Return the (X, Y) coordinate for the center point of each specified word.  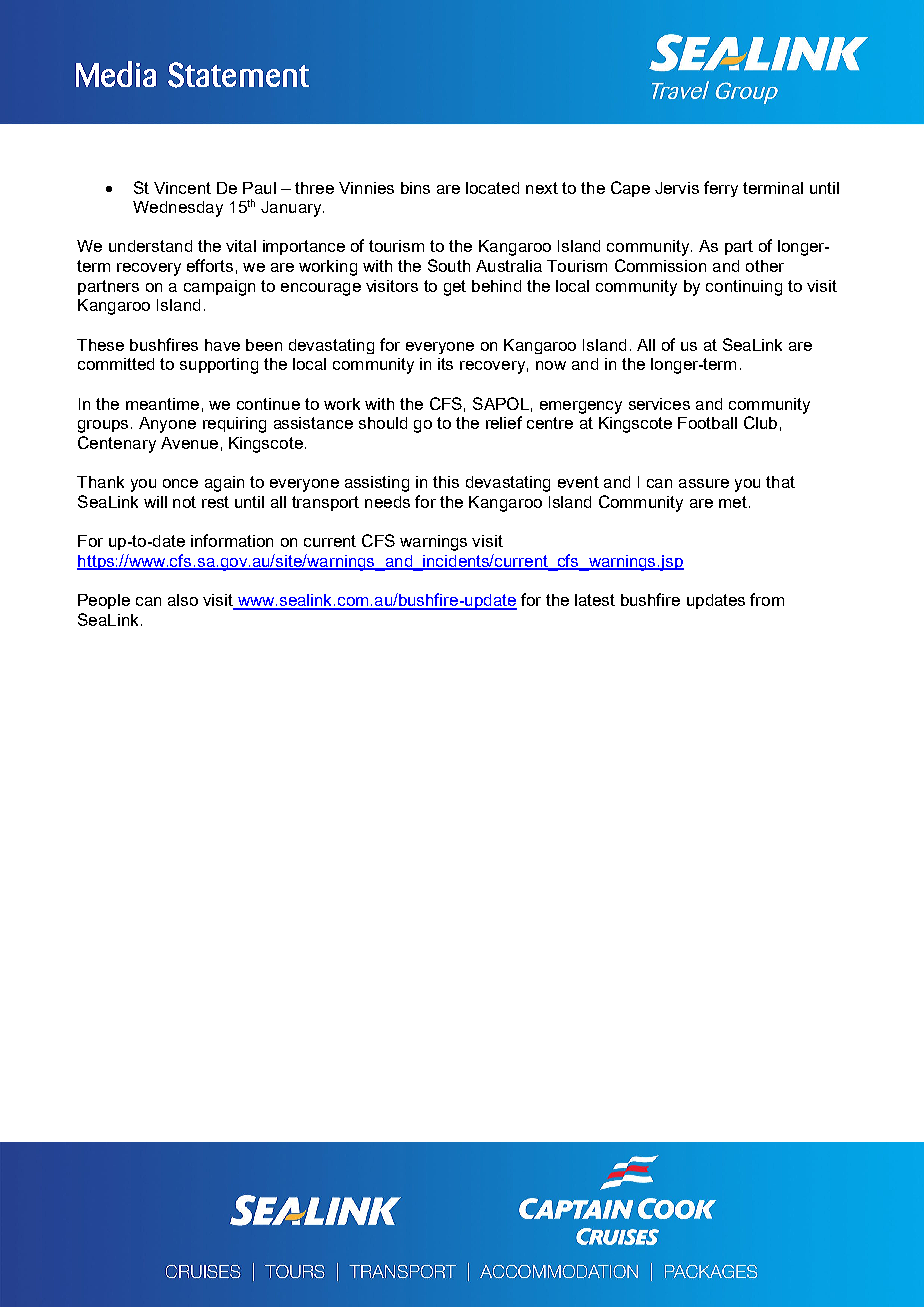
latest (595, 600)
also (183, 600)
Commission (660, 265)
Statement (238, 75)
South (449, 265)
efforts (210, 265)
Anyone (167, 425)
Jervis (677, 188)
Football (707, 423)
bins (415, 188)
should (383, 423)
